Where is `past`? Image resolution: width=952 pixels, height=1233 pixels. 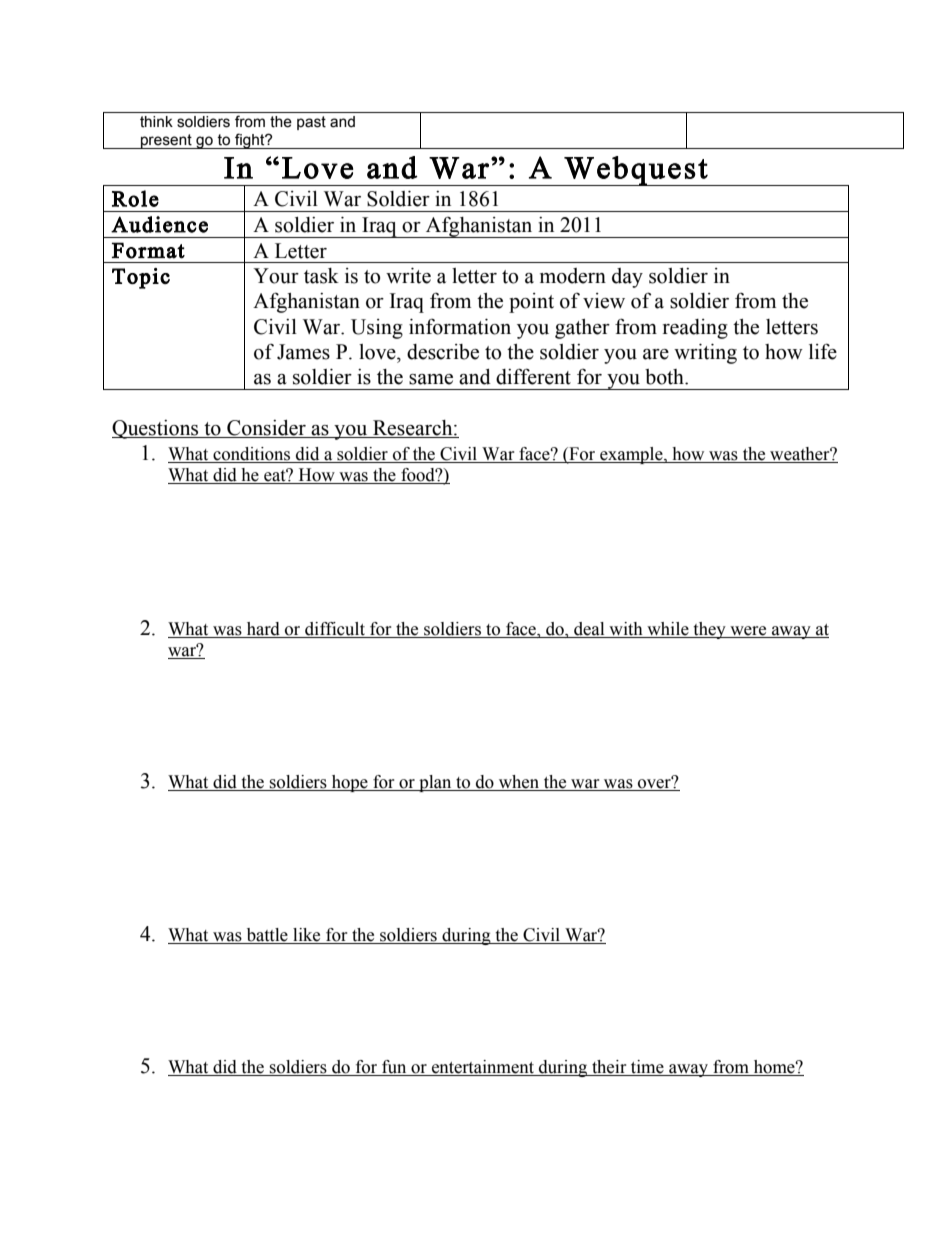 past is located at coordinates (311, 123).
